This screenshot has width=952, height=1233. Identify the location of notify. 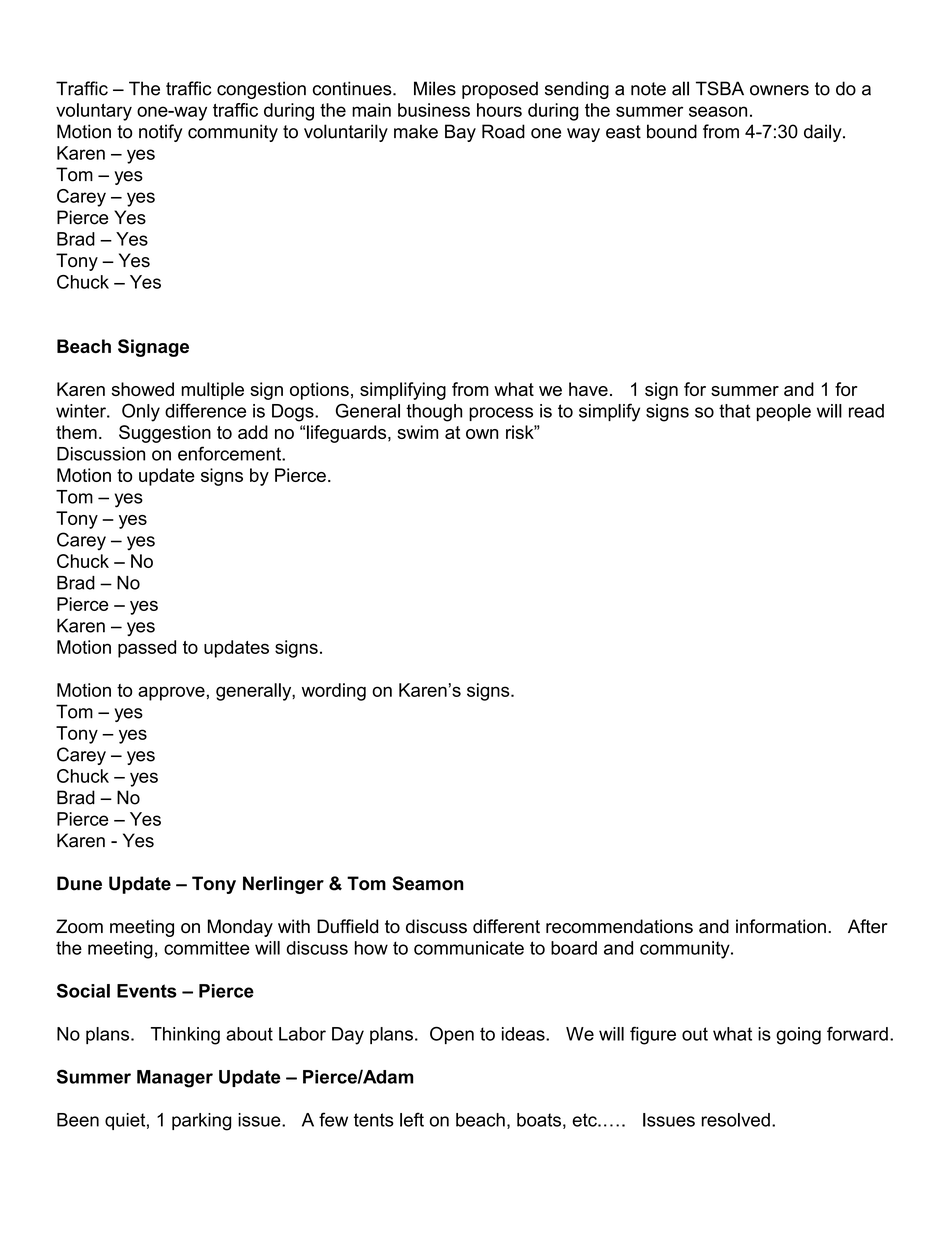
(160, 133).
